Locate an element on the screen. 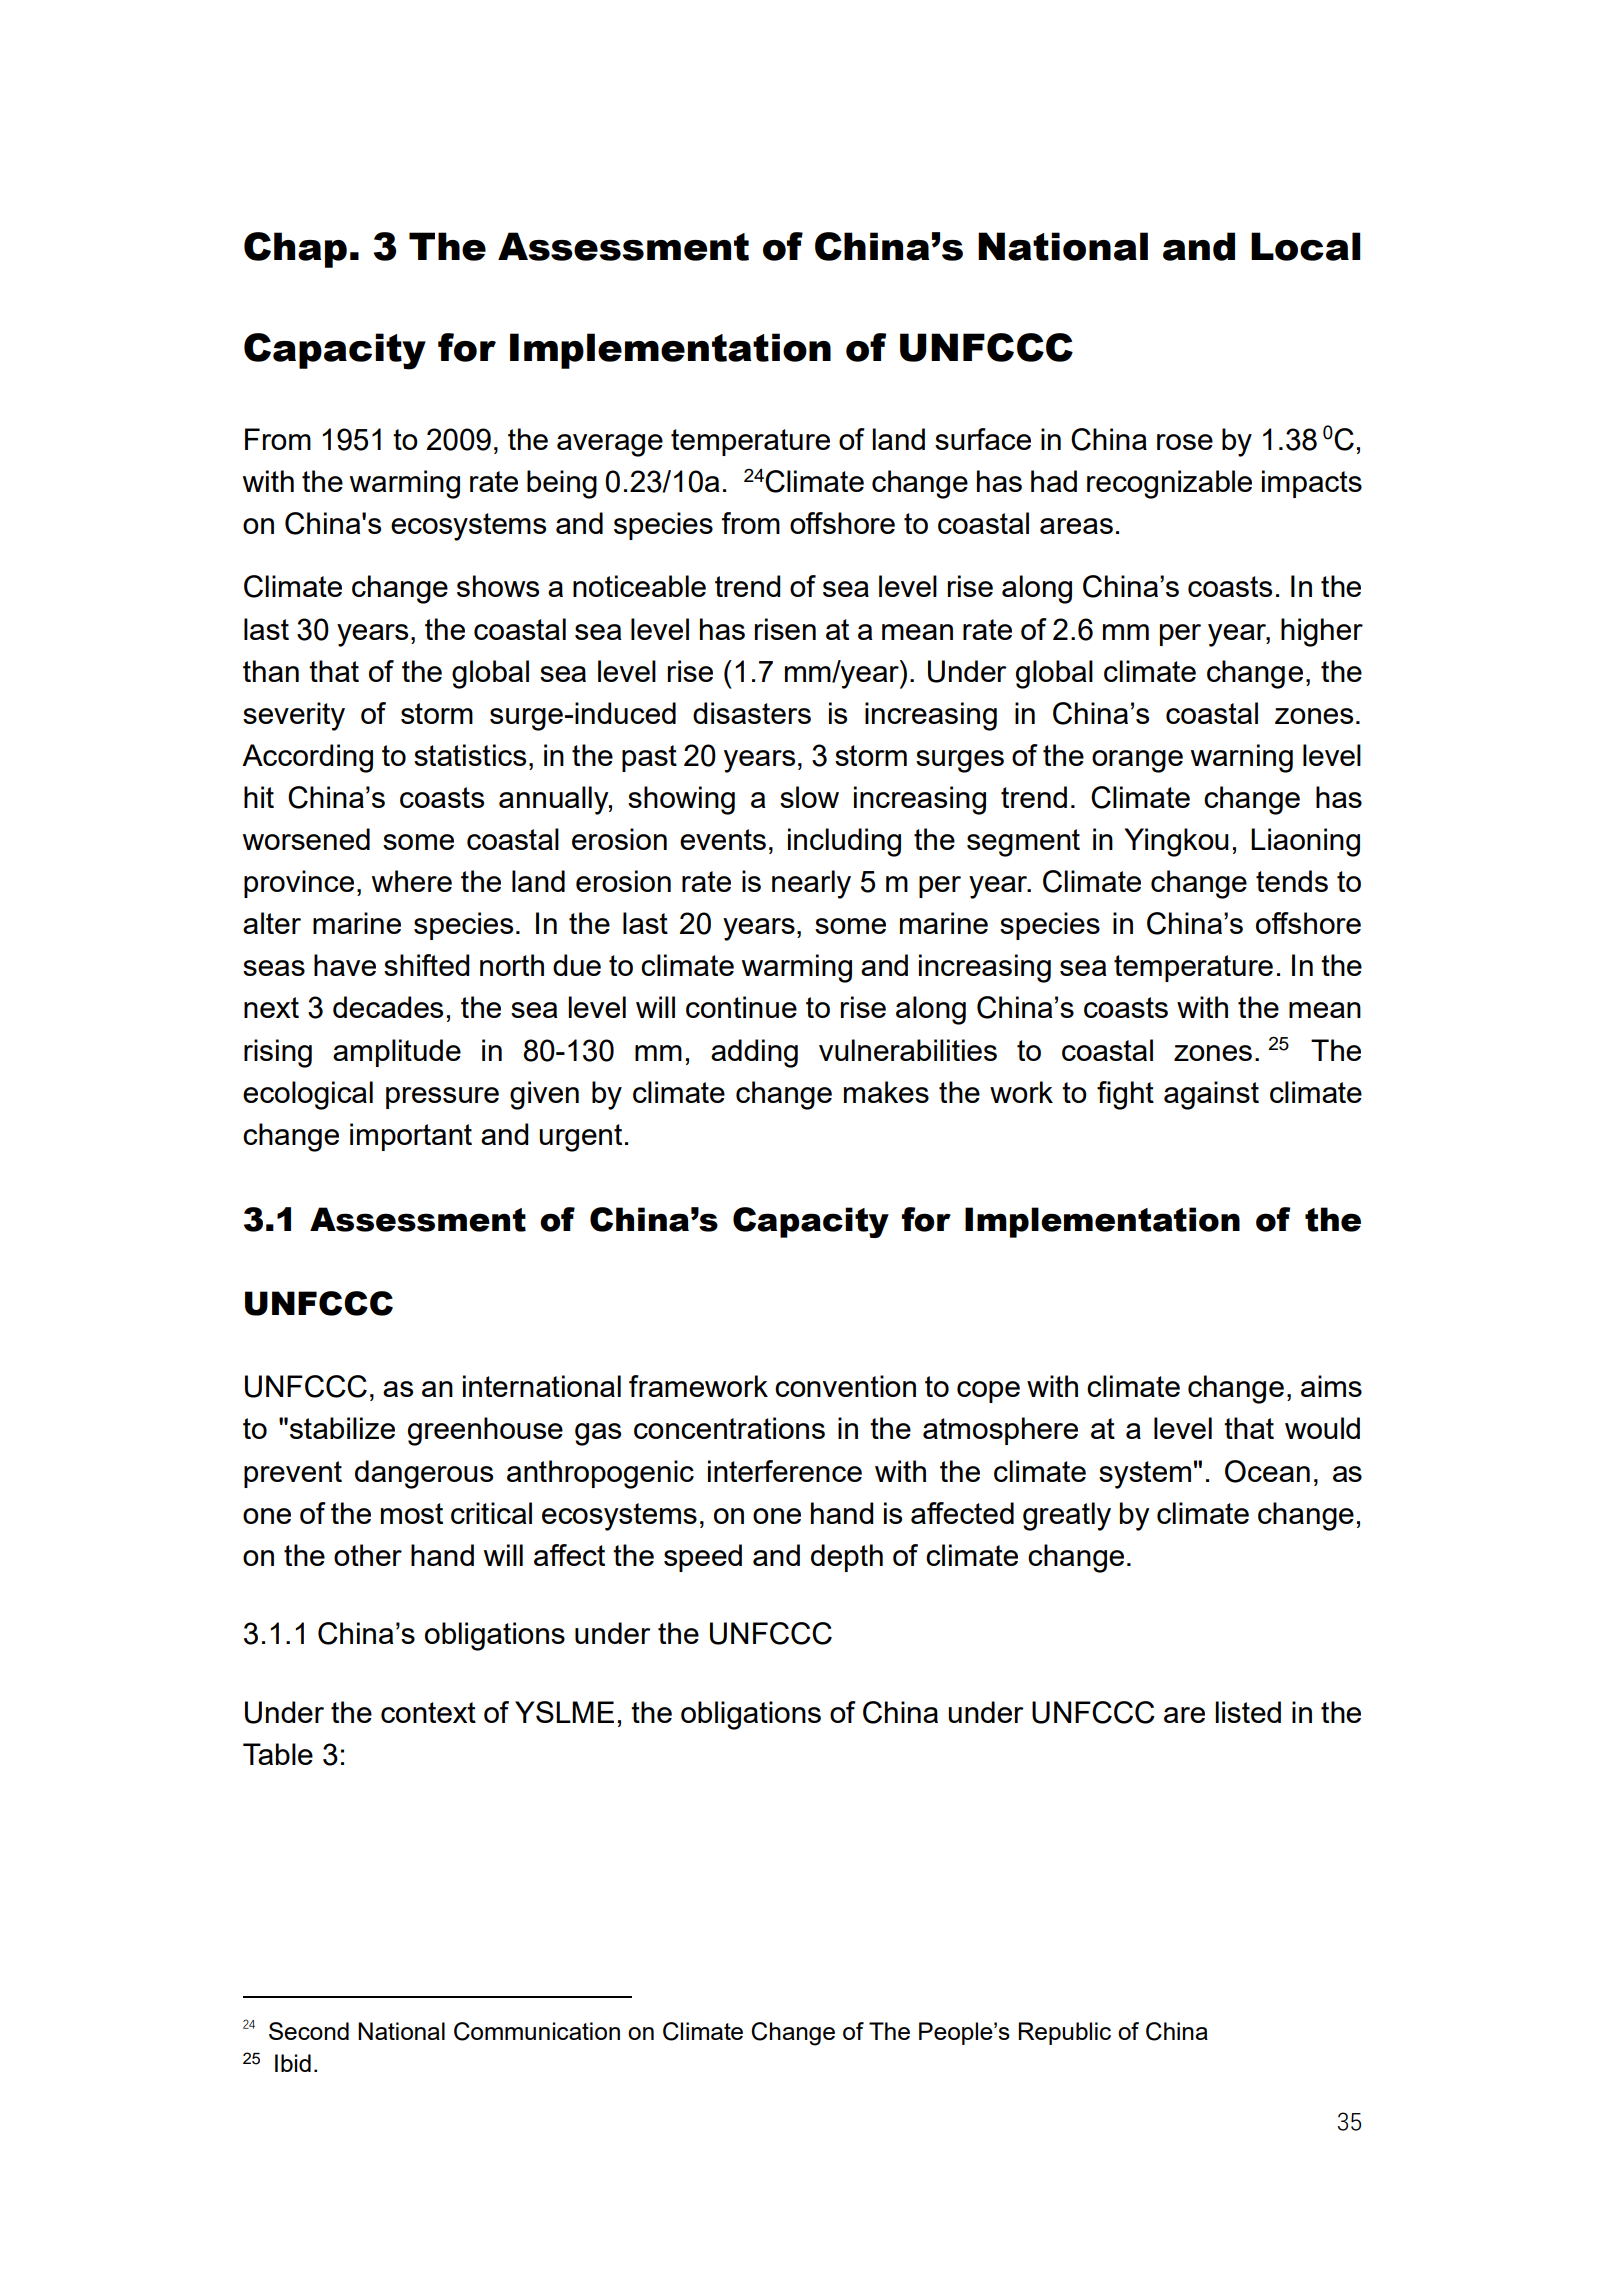  context is located at coordinates (428, 1712).
